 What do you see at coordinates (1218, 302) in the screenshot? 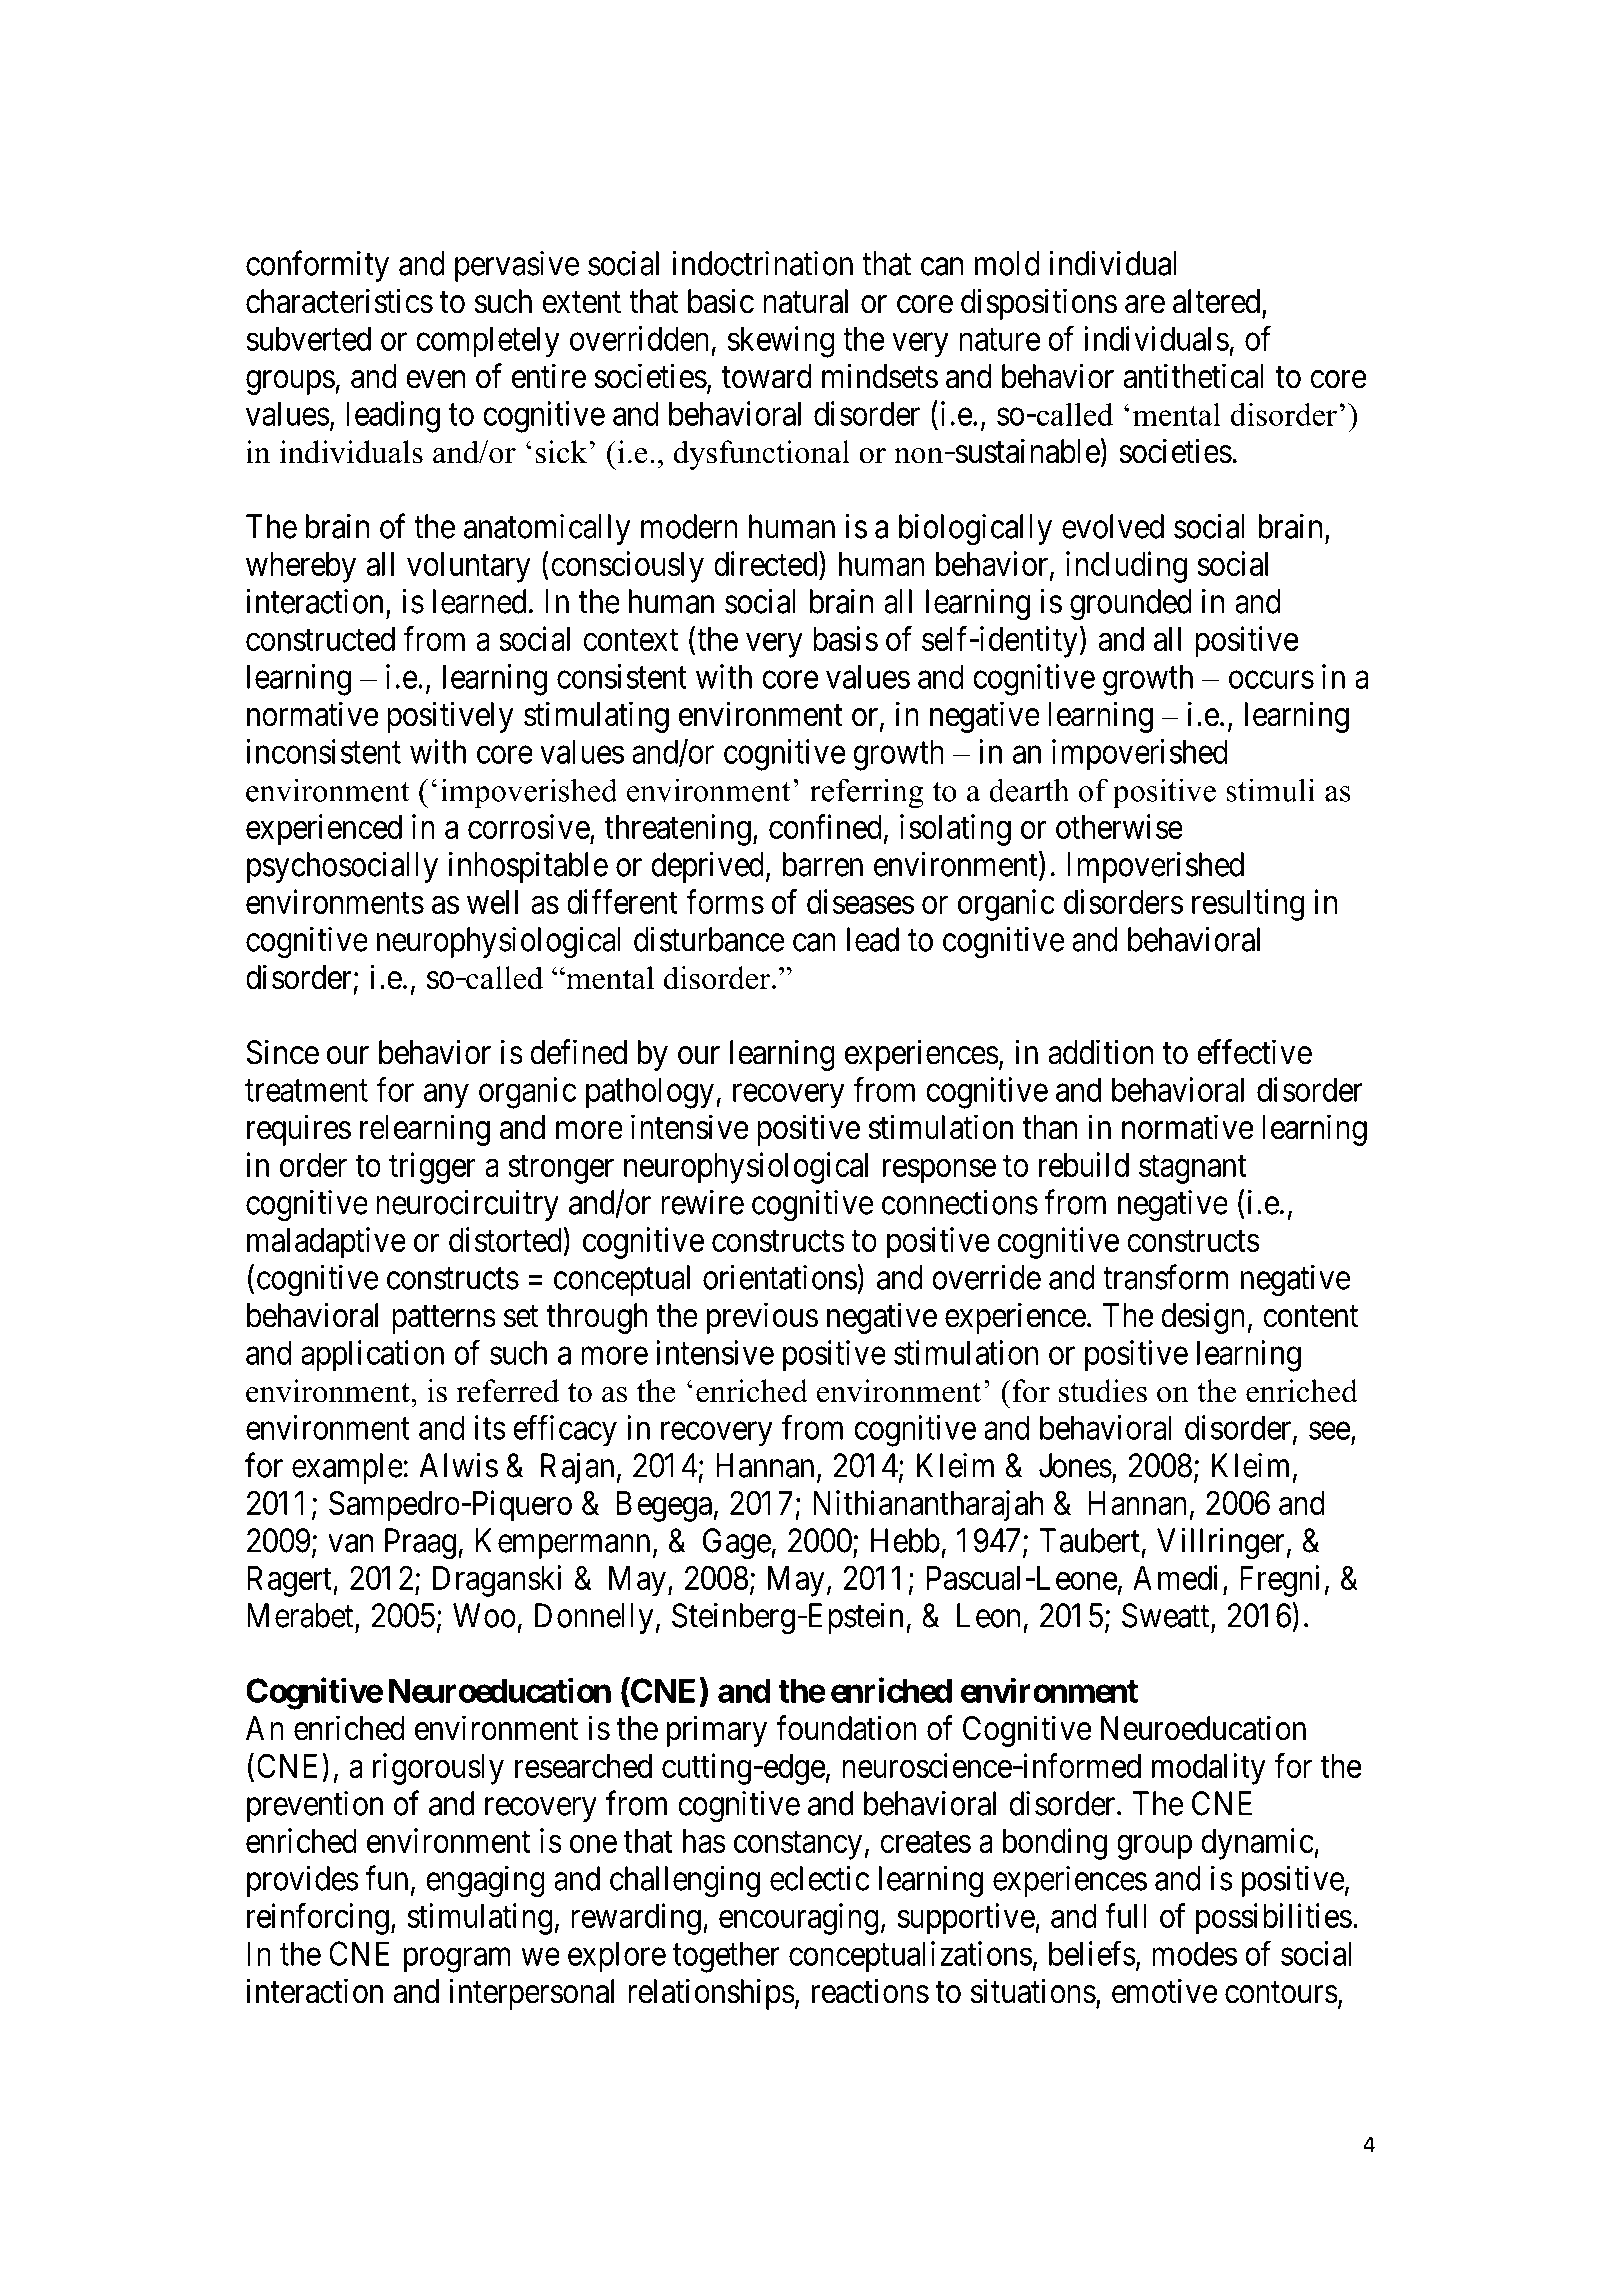
I see `altered` at bounding box center [1218, 302].
